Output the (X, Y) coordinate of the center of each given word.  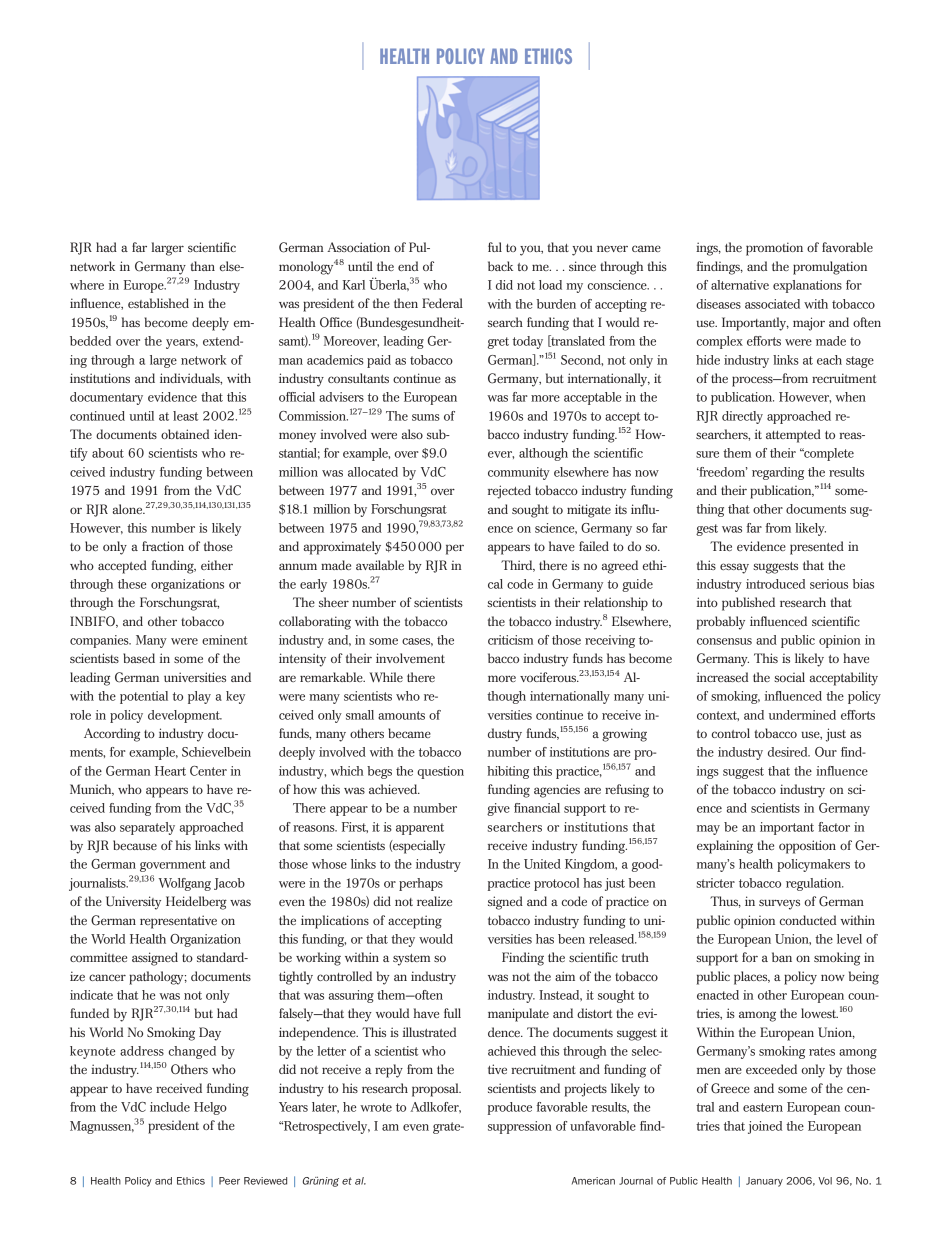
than (202, 266)
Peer (229, 1181)
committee (98, 957)
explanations (807, 286)
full (452, 1013)
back (500, 266)
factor (834, 827)
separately (147, 828)
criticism (510, 640)
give (498, 809)
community (519, 473)
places (752, 978)
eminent (225, 640)
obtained (185, 434)
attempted (793, 436)
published (748, 604)
